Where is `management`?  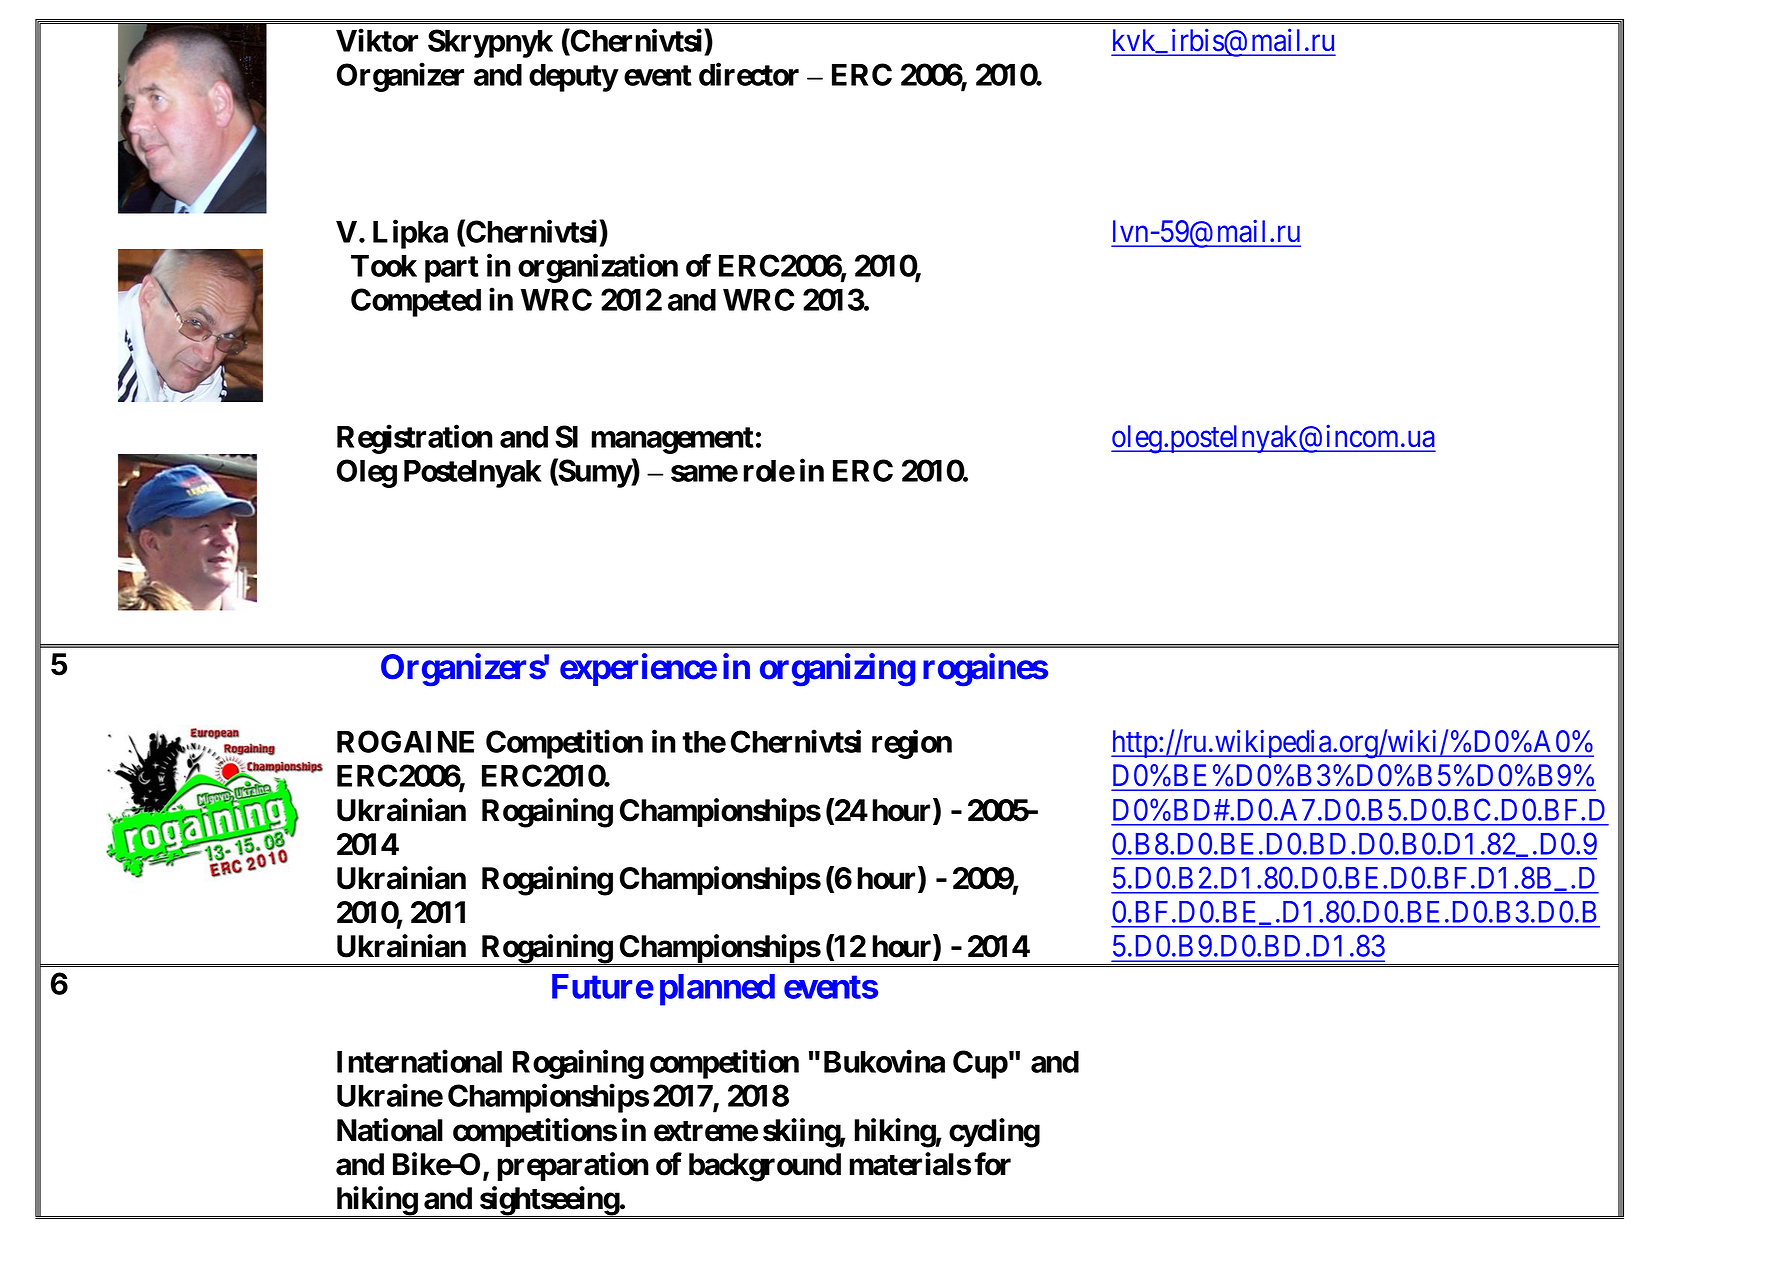 management is located at coordinates (672, 440).
